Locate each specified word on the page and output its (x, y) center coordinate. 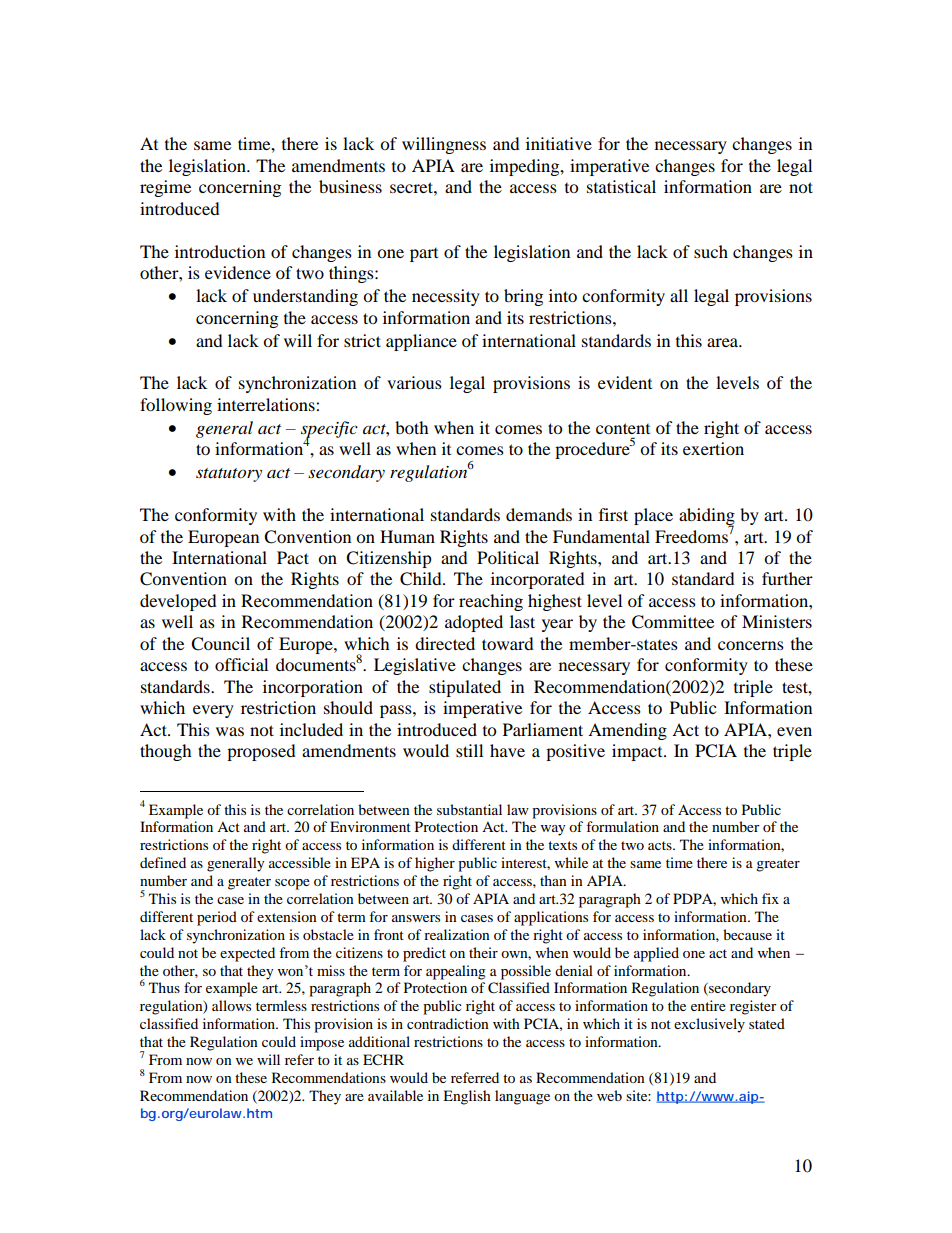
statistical (621, 186)
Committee (673, 622)
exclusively (709, 1025)
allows (231, 1005)
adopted (474, 623)
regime (165, 188)
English (467, 1097)
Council (220, 644)
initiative (559, 143)
